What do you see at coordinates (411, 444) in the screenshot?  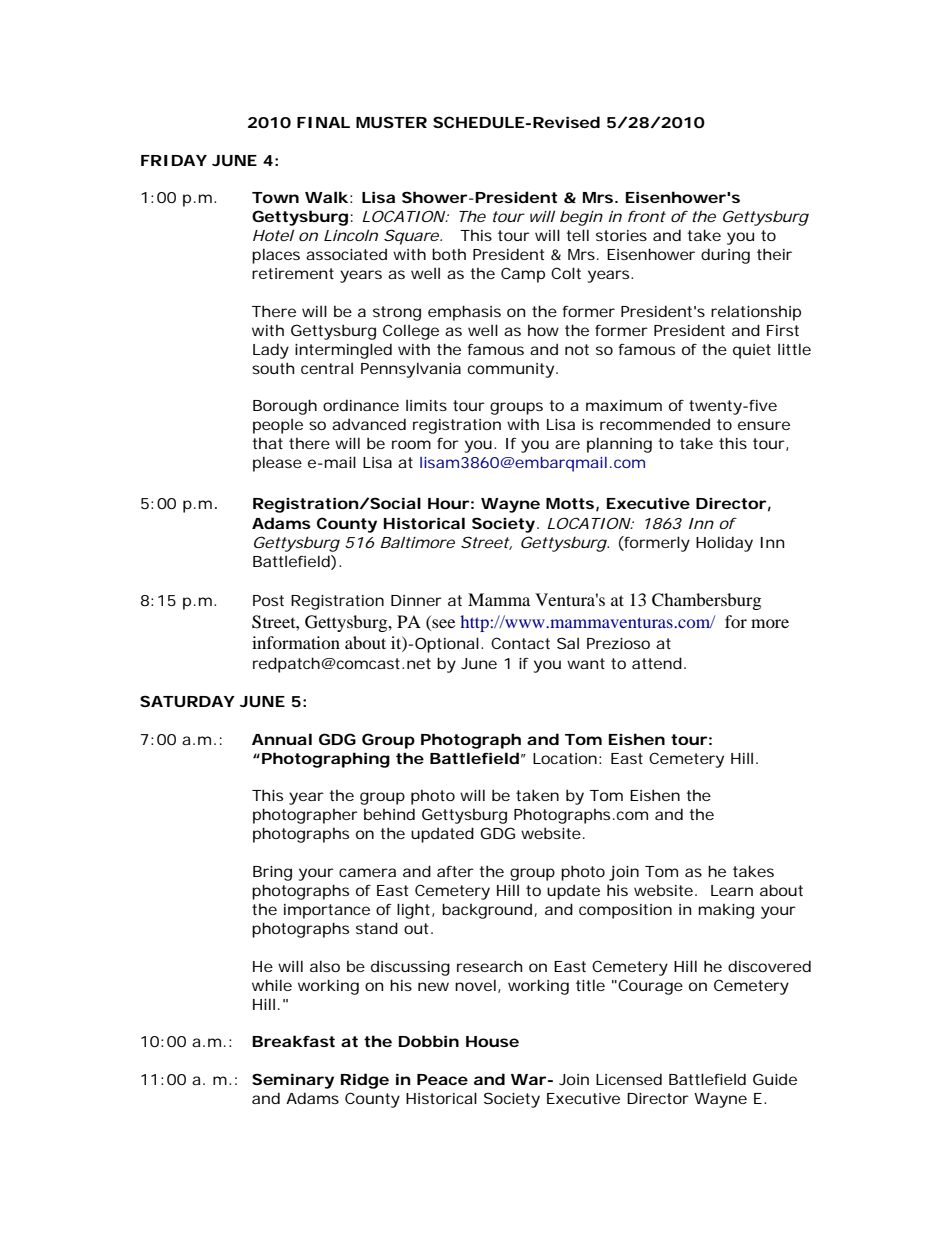 I see `room` at bounding box center [411, 444].
